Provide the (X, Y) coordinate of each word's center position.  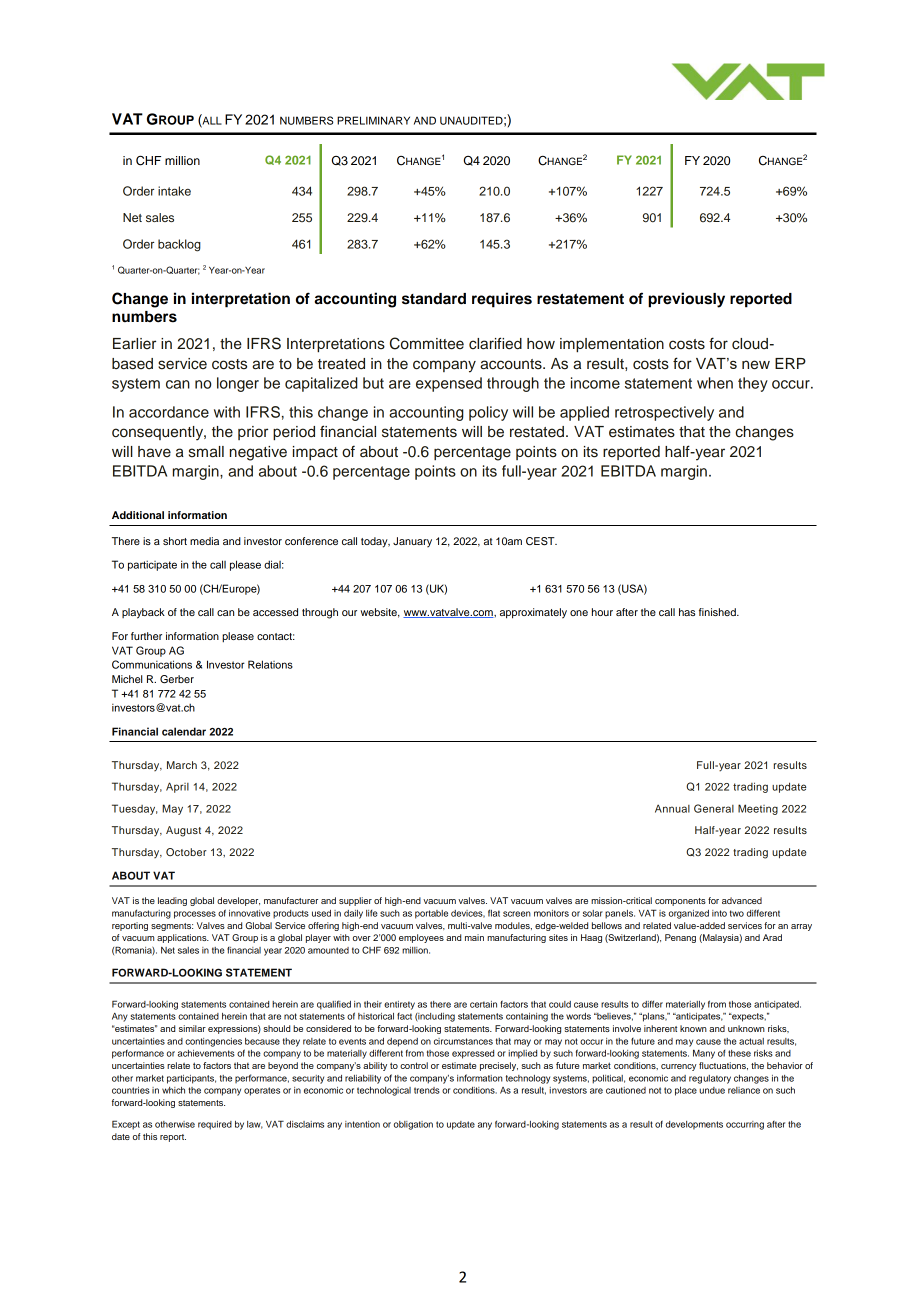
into (719, 913)
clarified (495, 343)
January (412, 542)
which (173, 1090)
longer (238, 384)
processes (195, 915)
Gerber (177, 679)
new (756, 365)
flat (494, 913)
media (204, 541)
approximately (533, 613)
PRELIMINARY (373, 120)
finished (718, 612)
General (714, 808)
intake (174, 191)
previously (686, 300)
